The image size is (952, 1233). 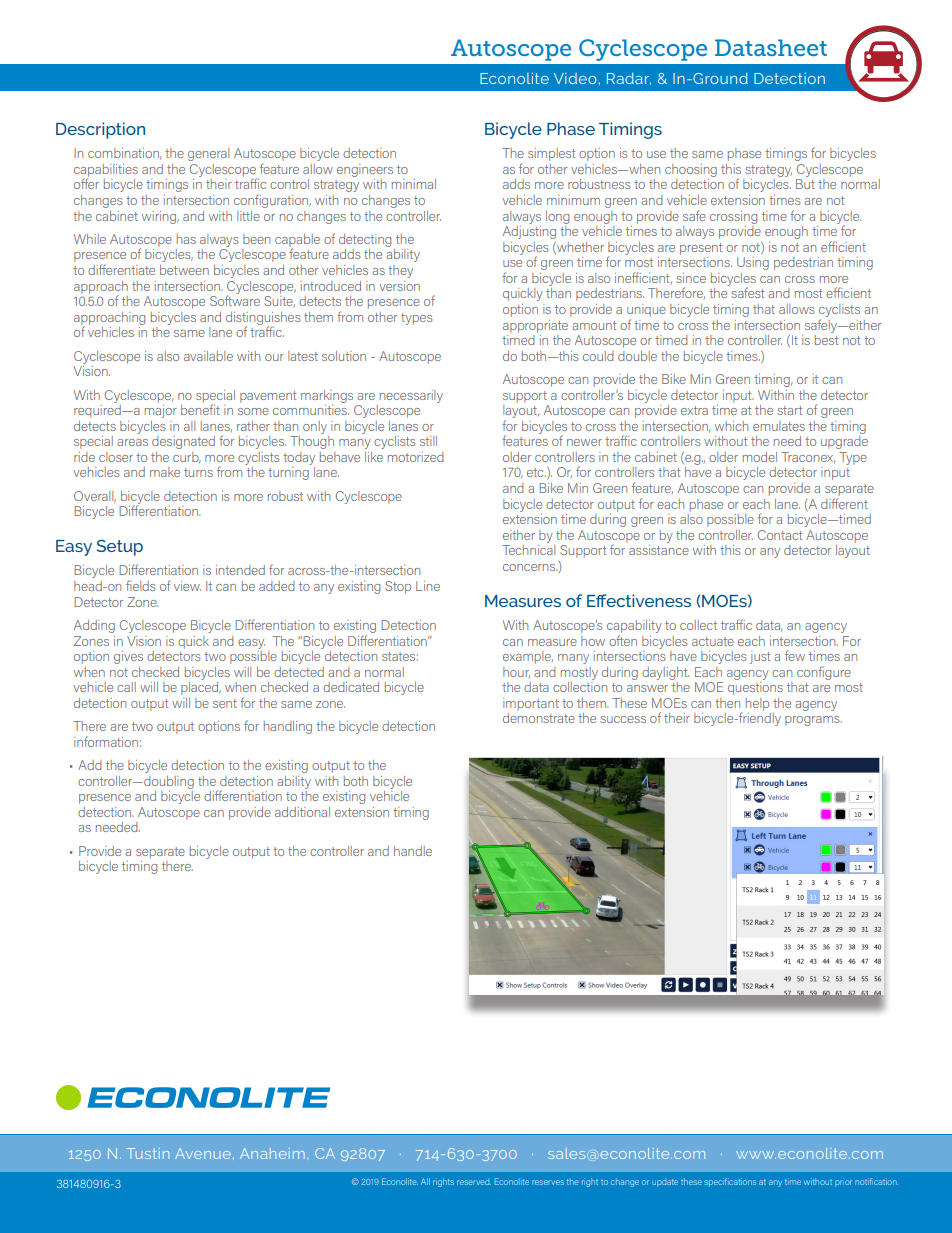 What do you see at coordinates (186, 457) in the screenshot?
I see `curb` at bounding box center [186, 457].
